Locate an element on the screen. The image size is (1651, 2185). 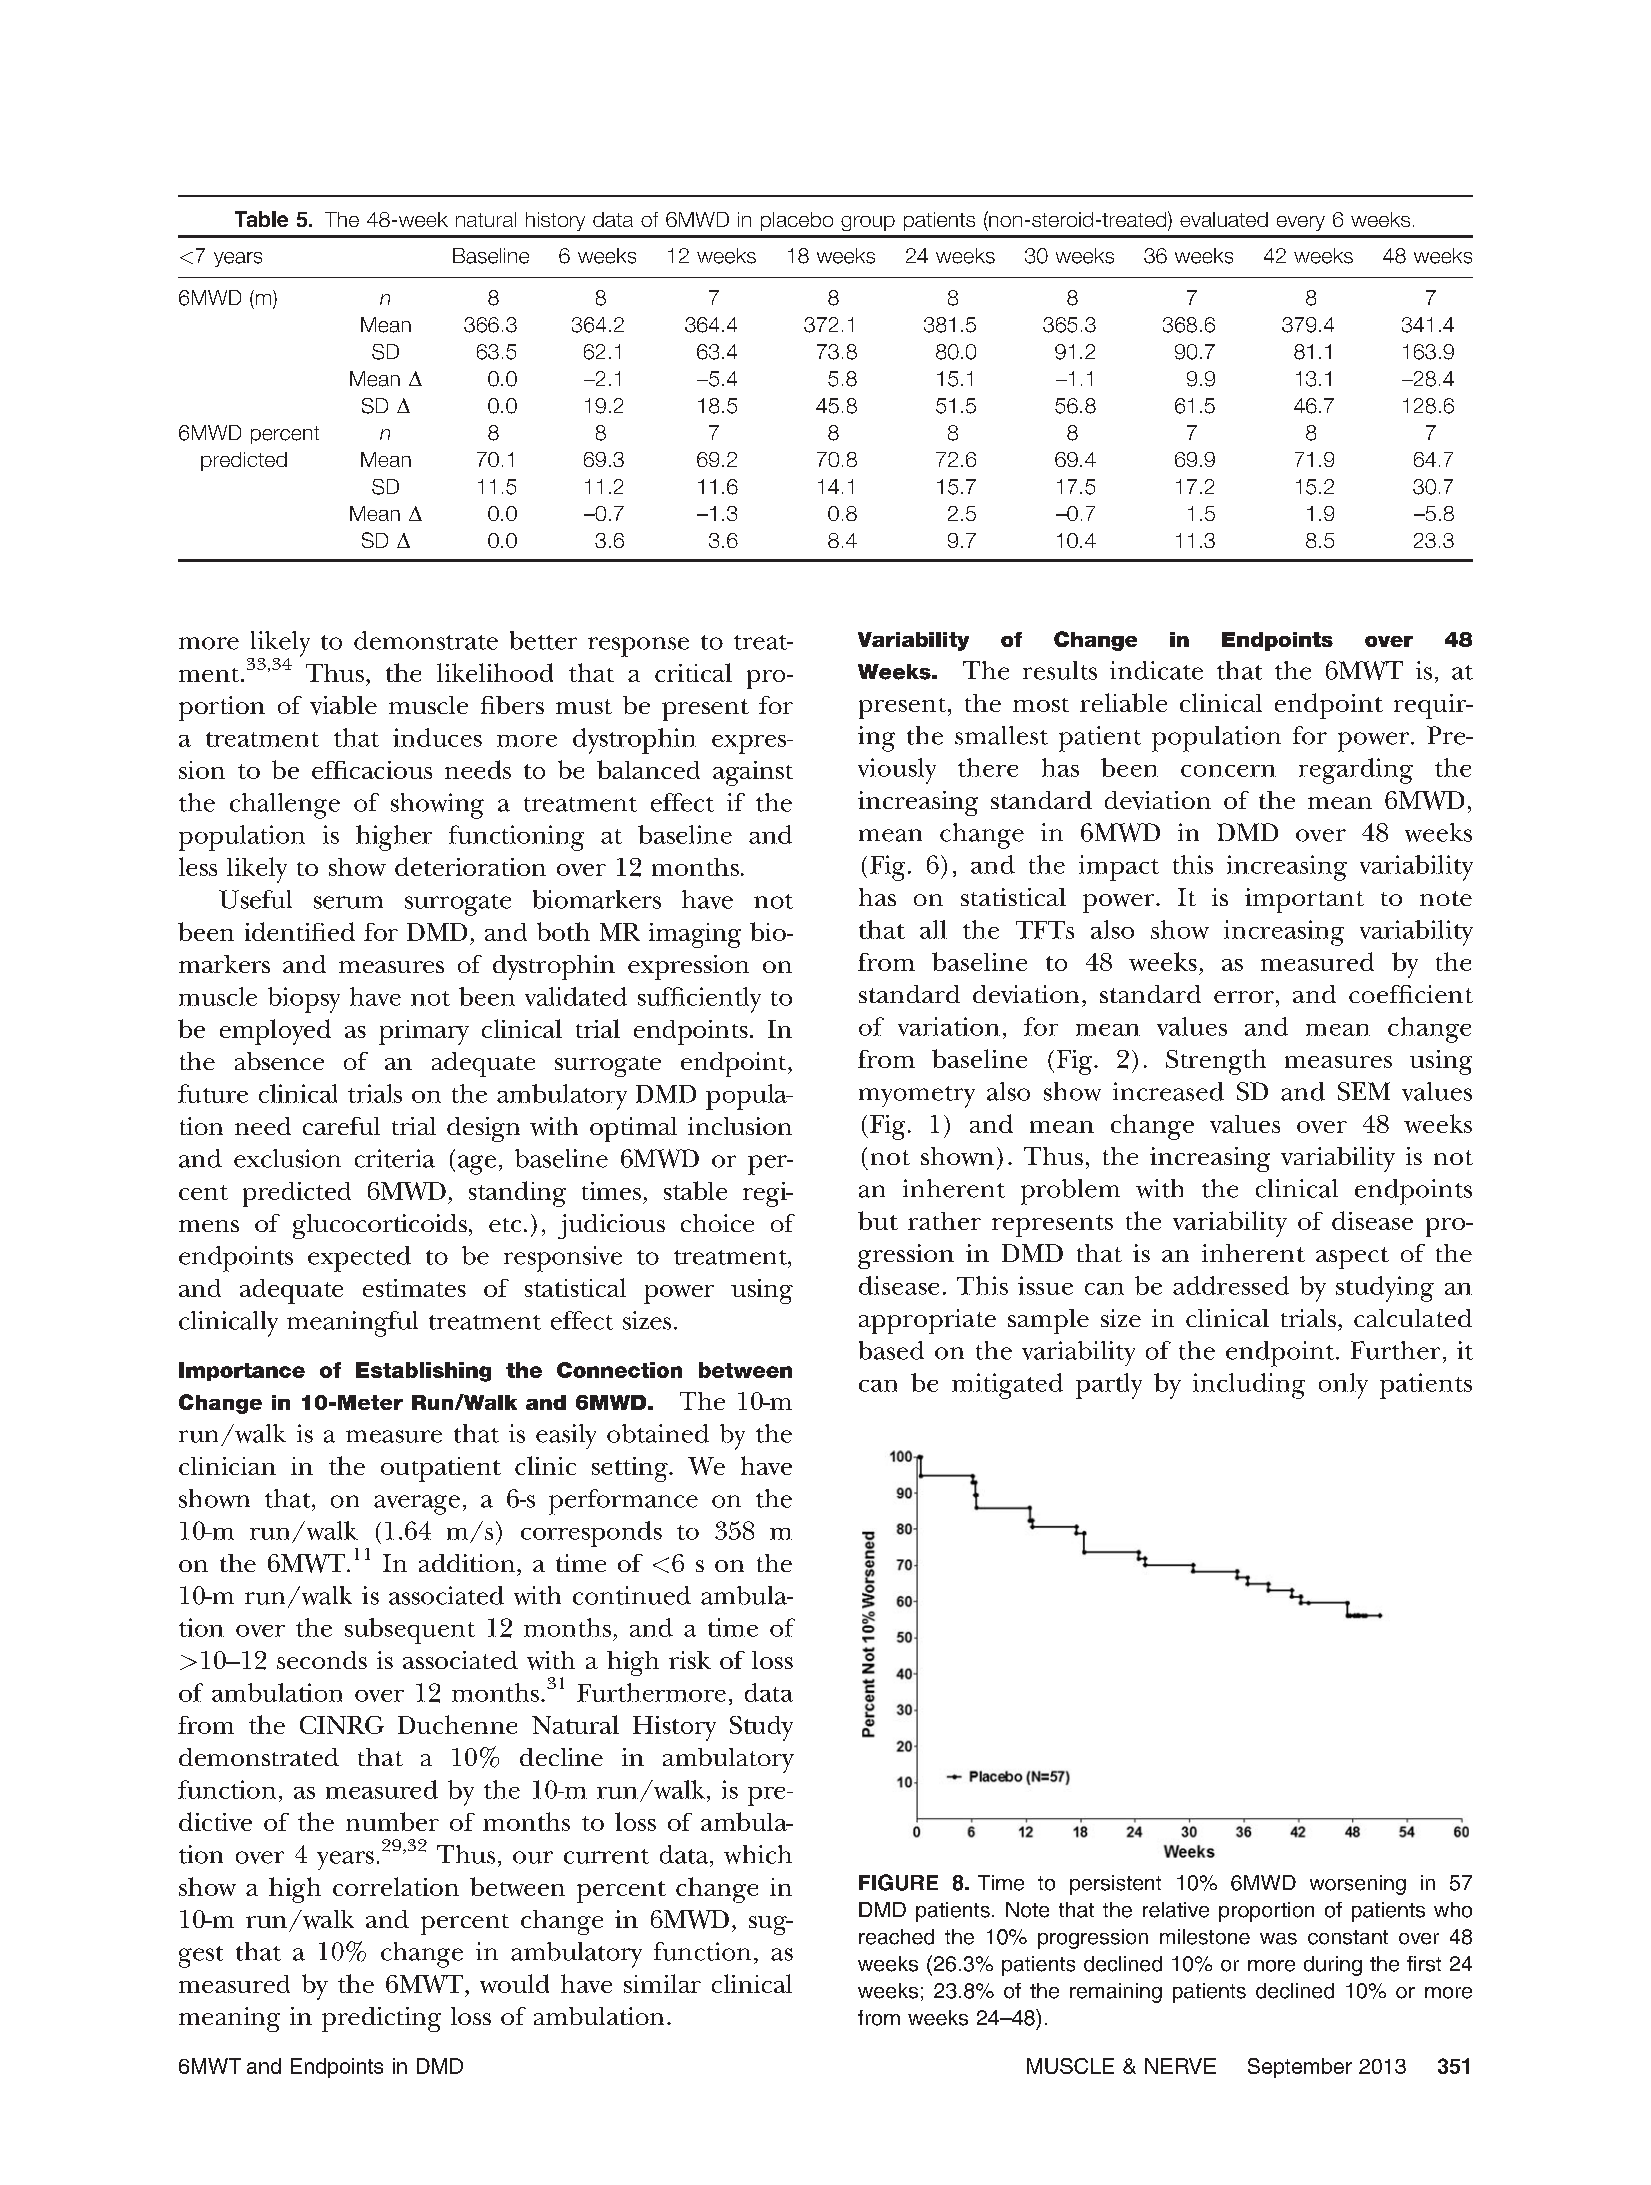
based is located at coordinates (891, 1350).
